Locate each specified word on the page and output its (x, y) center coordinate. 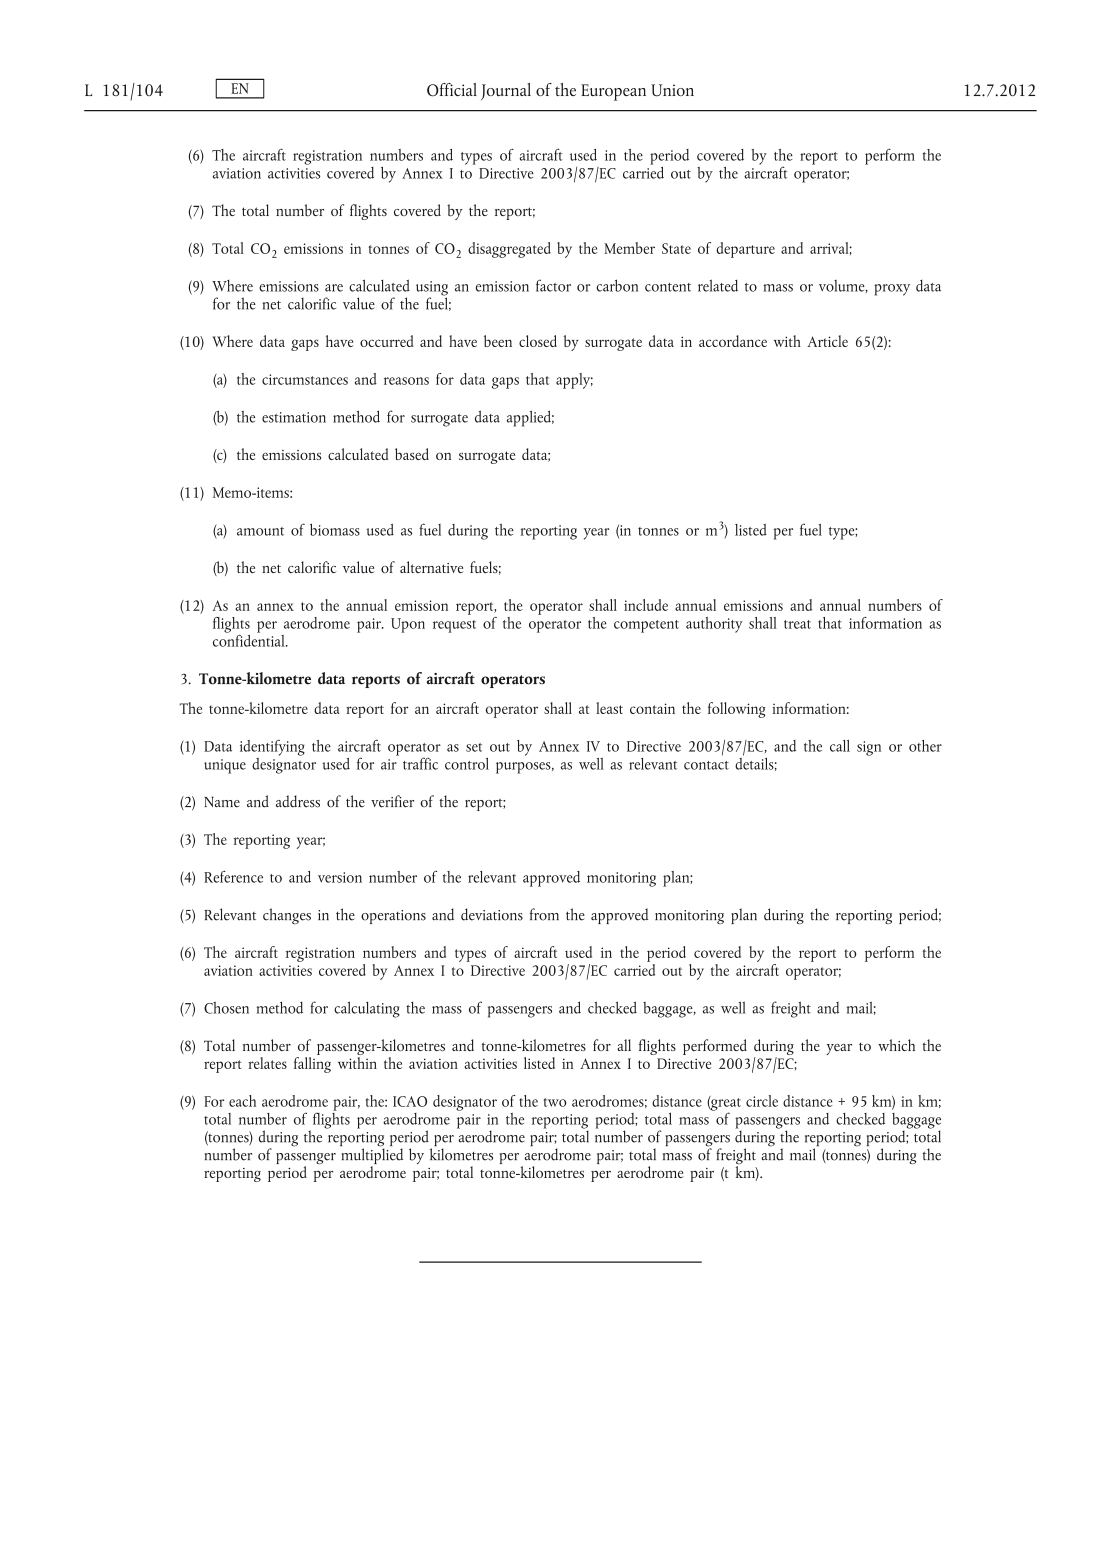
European (613, 92)
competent (646, 626)
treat (797, 624)
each (242, 1101)
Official (452, 90)
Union (672, 90)
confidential (250, 639)
